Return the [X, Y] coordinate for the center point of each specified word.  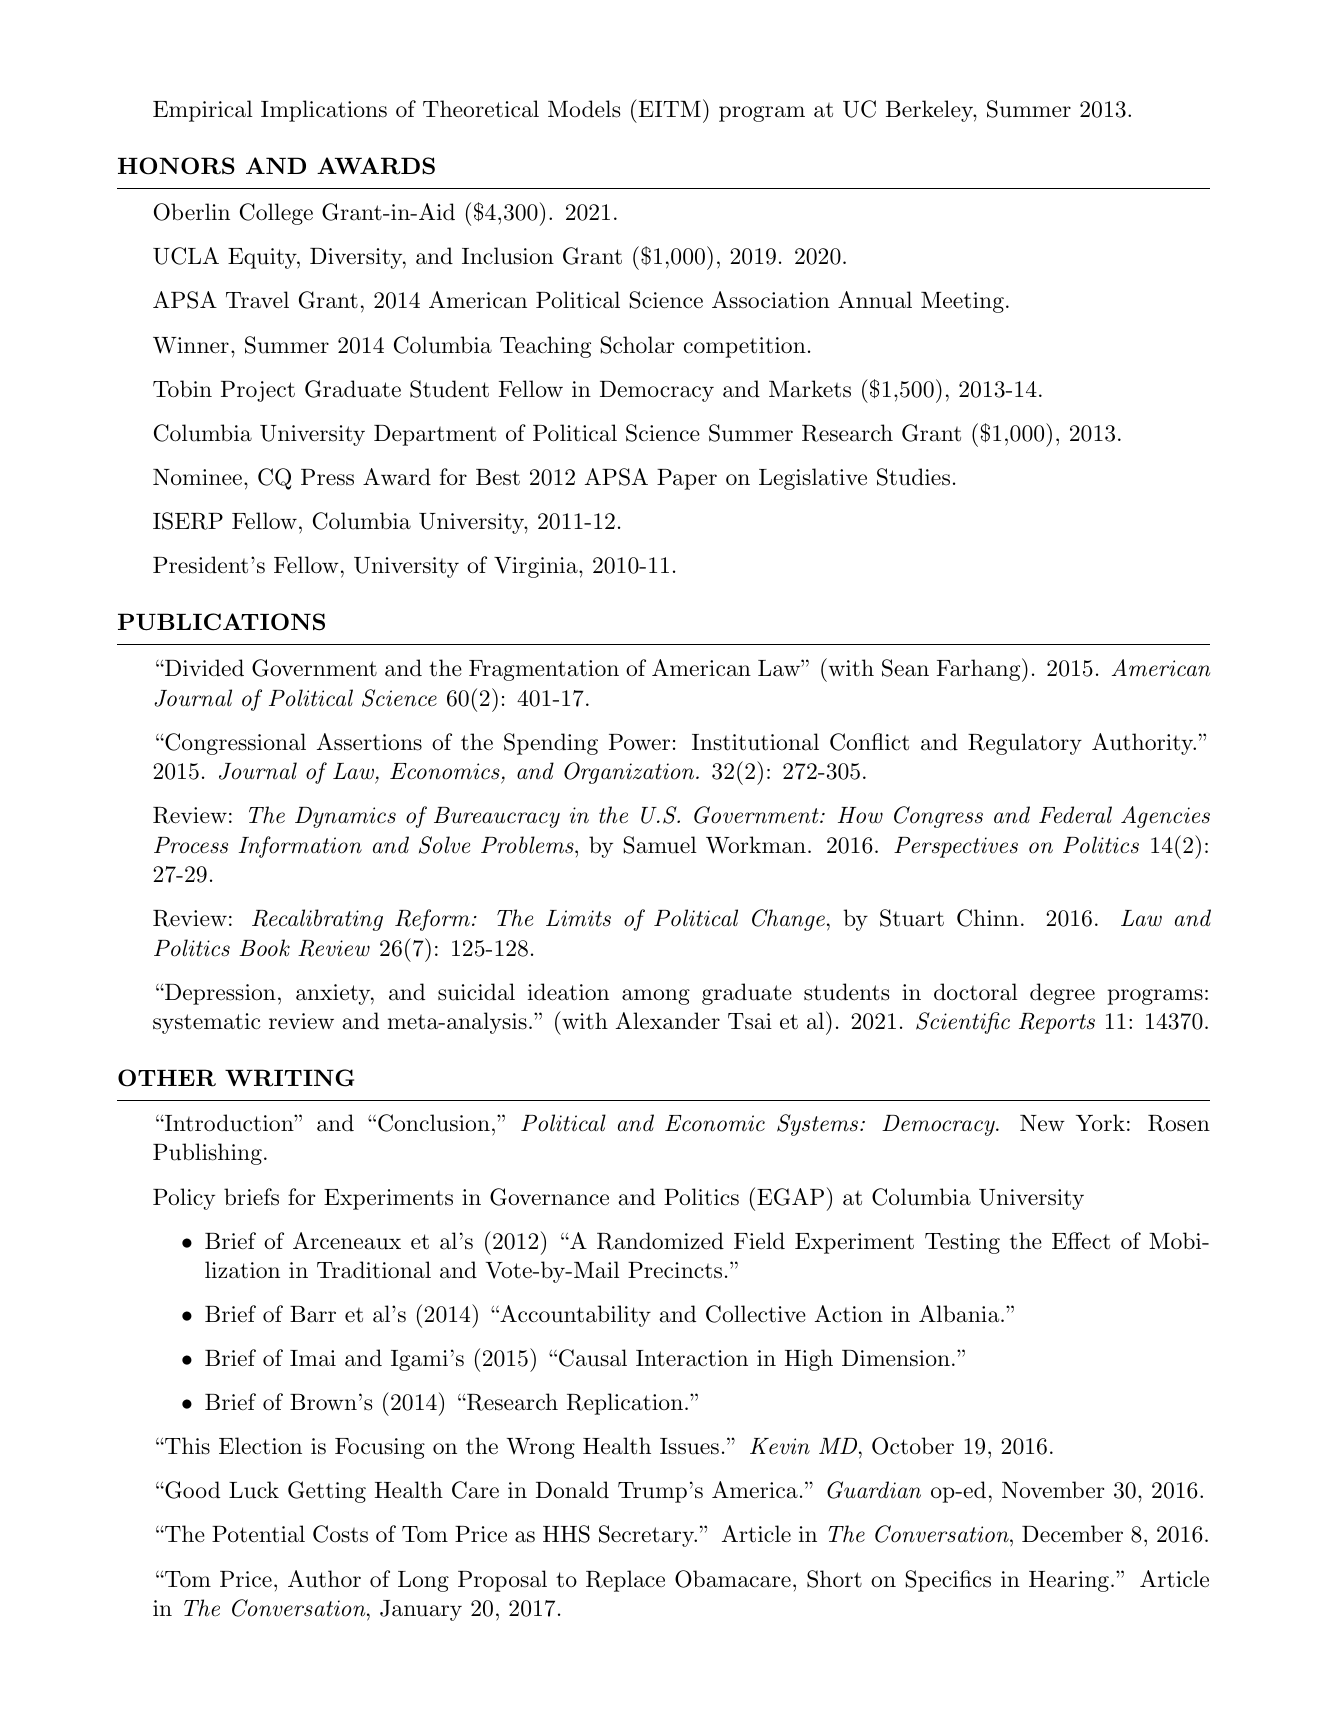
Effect [1081, 1241]
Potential [258, 1534]
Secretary [647, 1536]
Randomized [660, 1241]
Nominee [197, 477]
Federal [1075, 815]
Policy [184, 1199]
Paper [687, 479]
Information [300, 847]
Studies [913, 477]
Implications [324, 111]
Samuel [660, 845]
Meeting [962, 302]
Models [584, 109]
